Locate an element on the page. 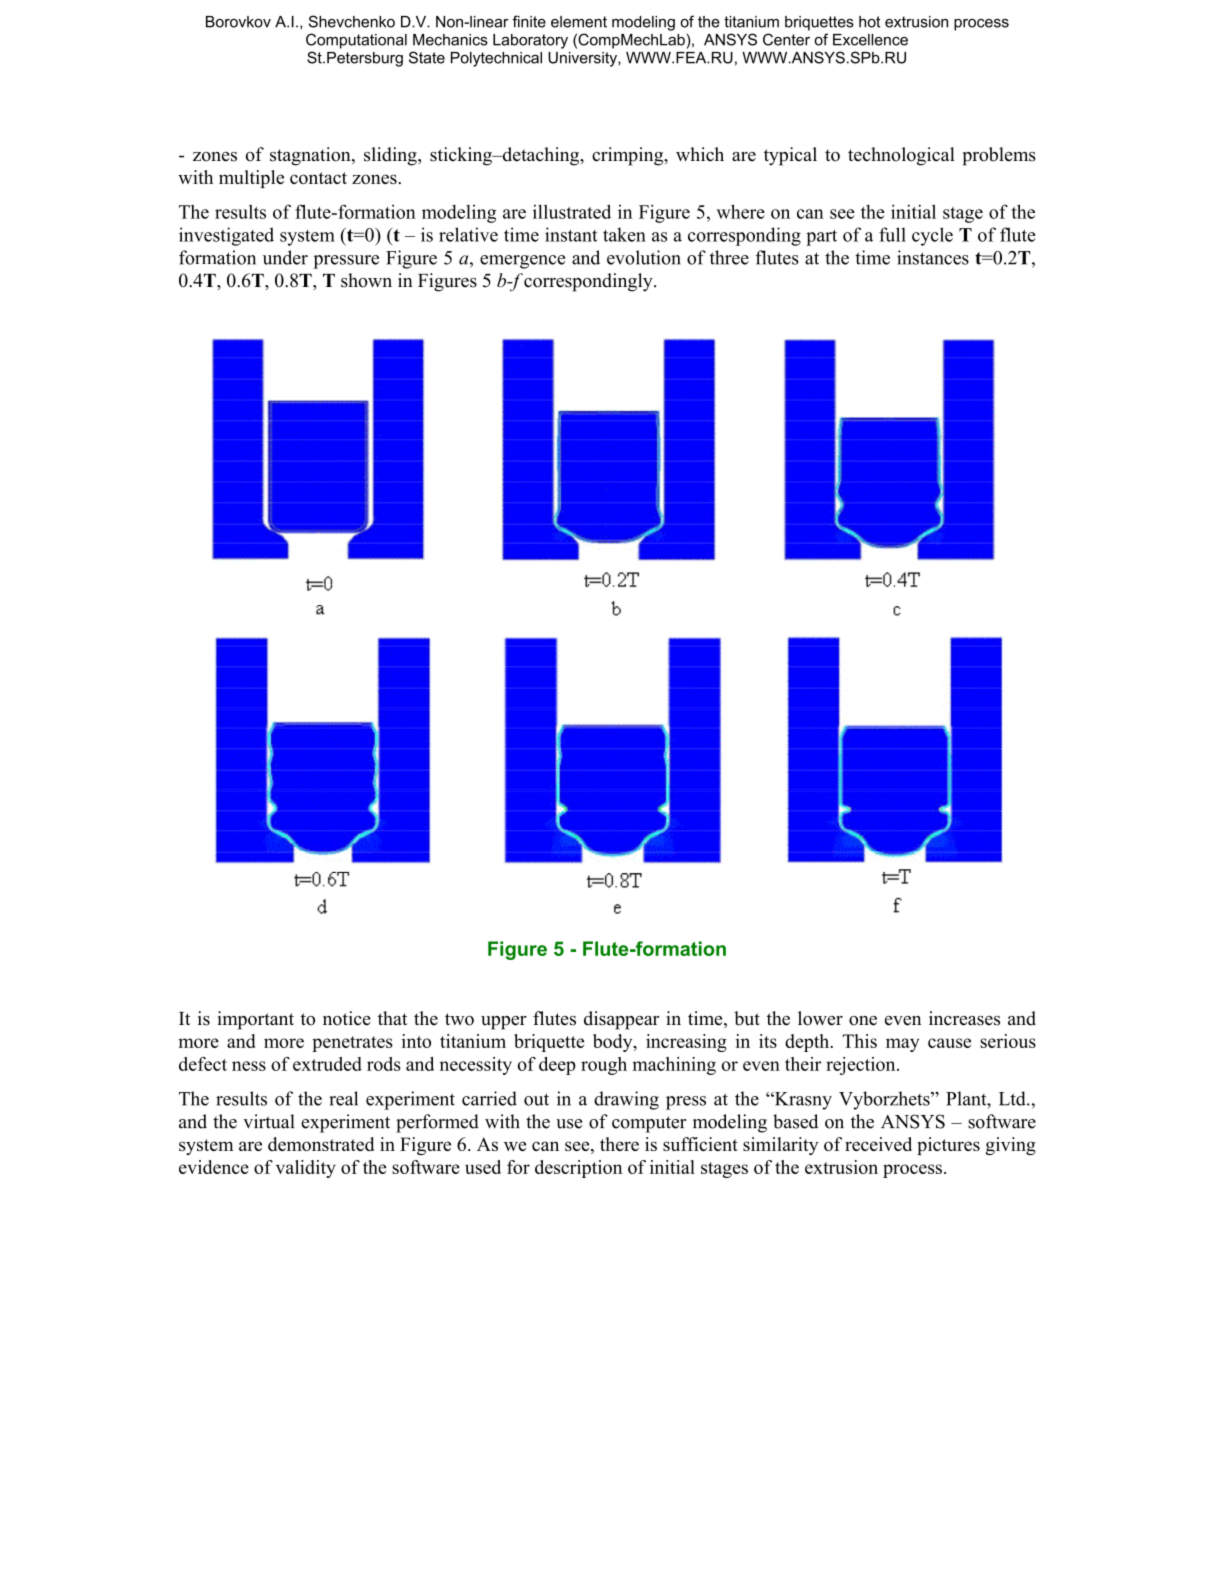 This document has width=1214, height=1571. lower is located at coordinates (820, 1018).
